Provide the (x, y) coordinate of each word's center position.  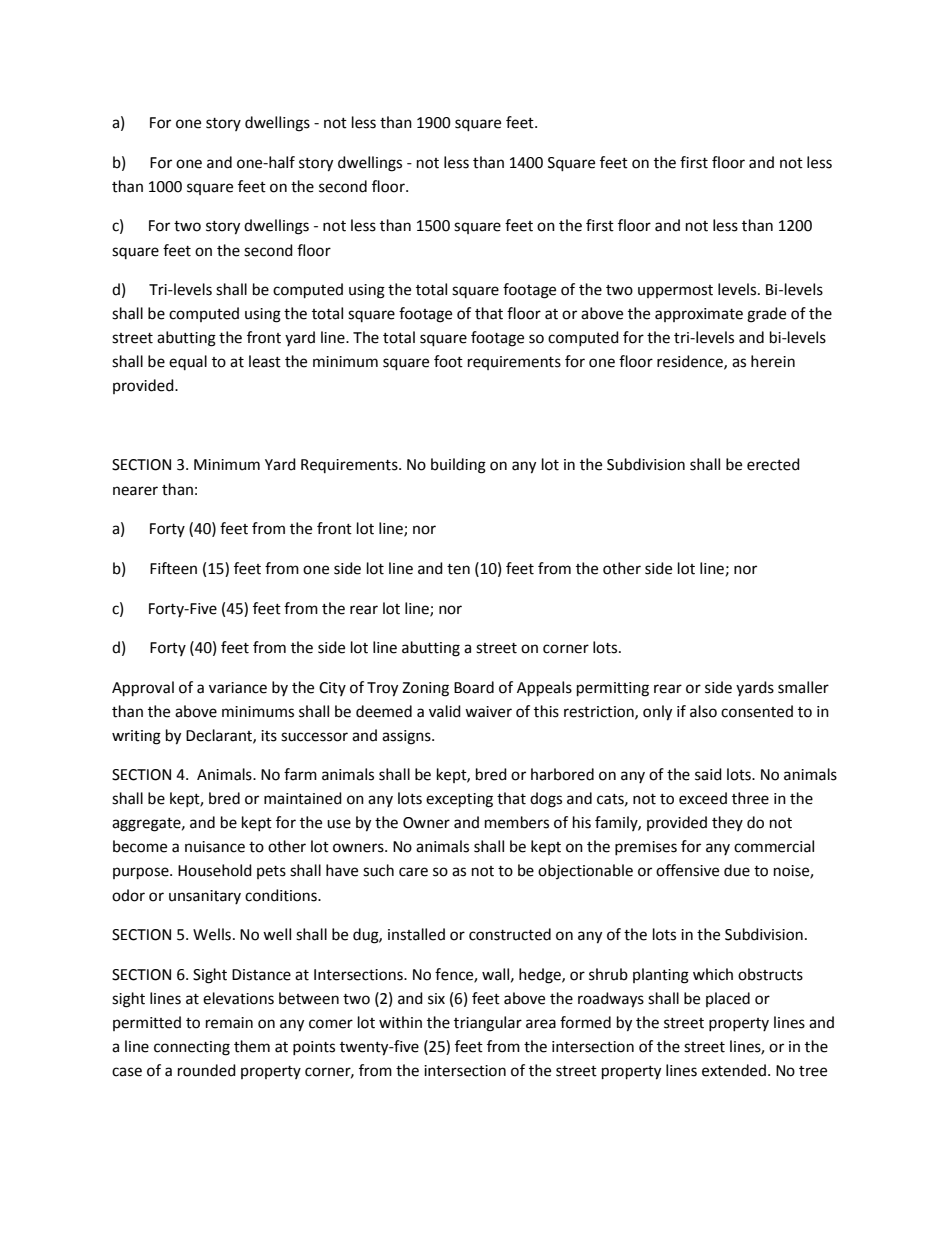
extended (734, 1070)
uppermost (675, 291)
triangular (488, 1024)
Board (474, 687)
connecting (192, 1048)
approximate (699, 315)
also (703, 711)
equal (188, 362)
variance (238, 688)
